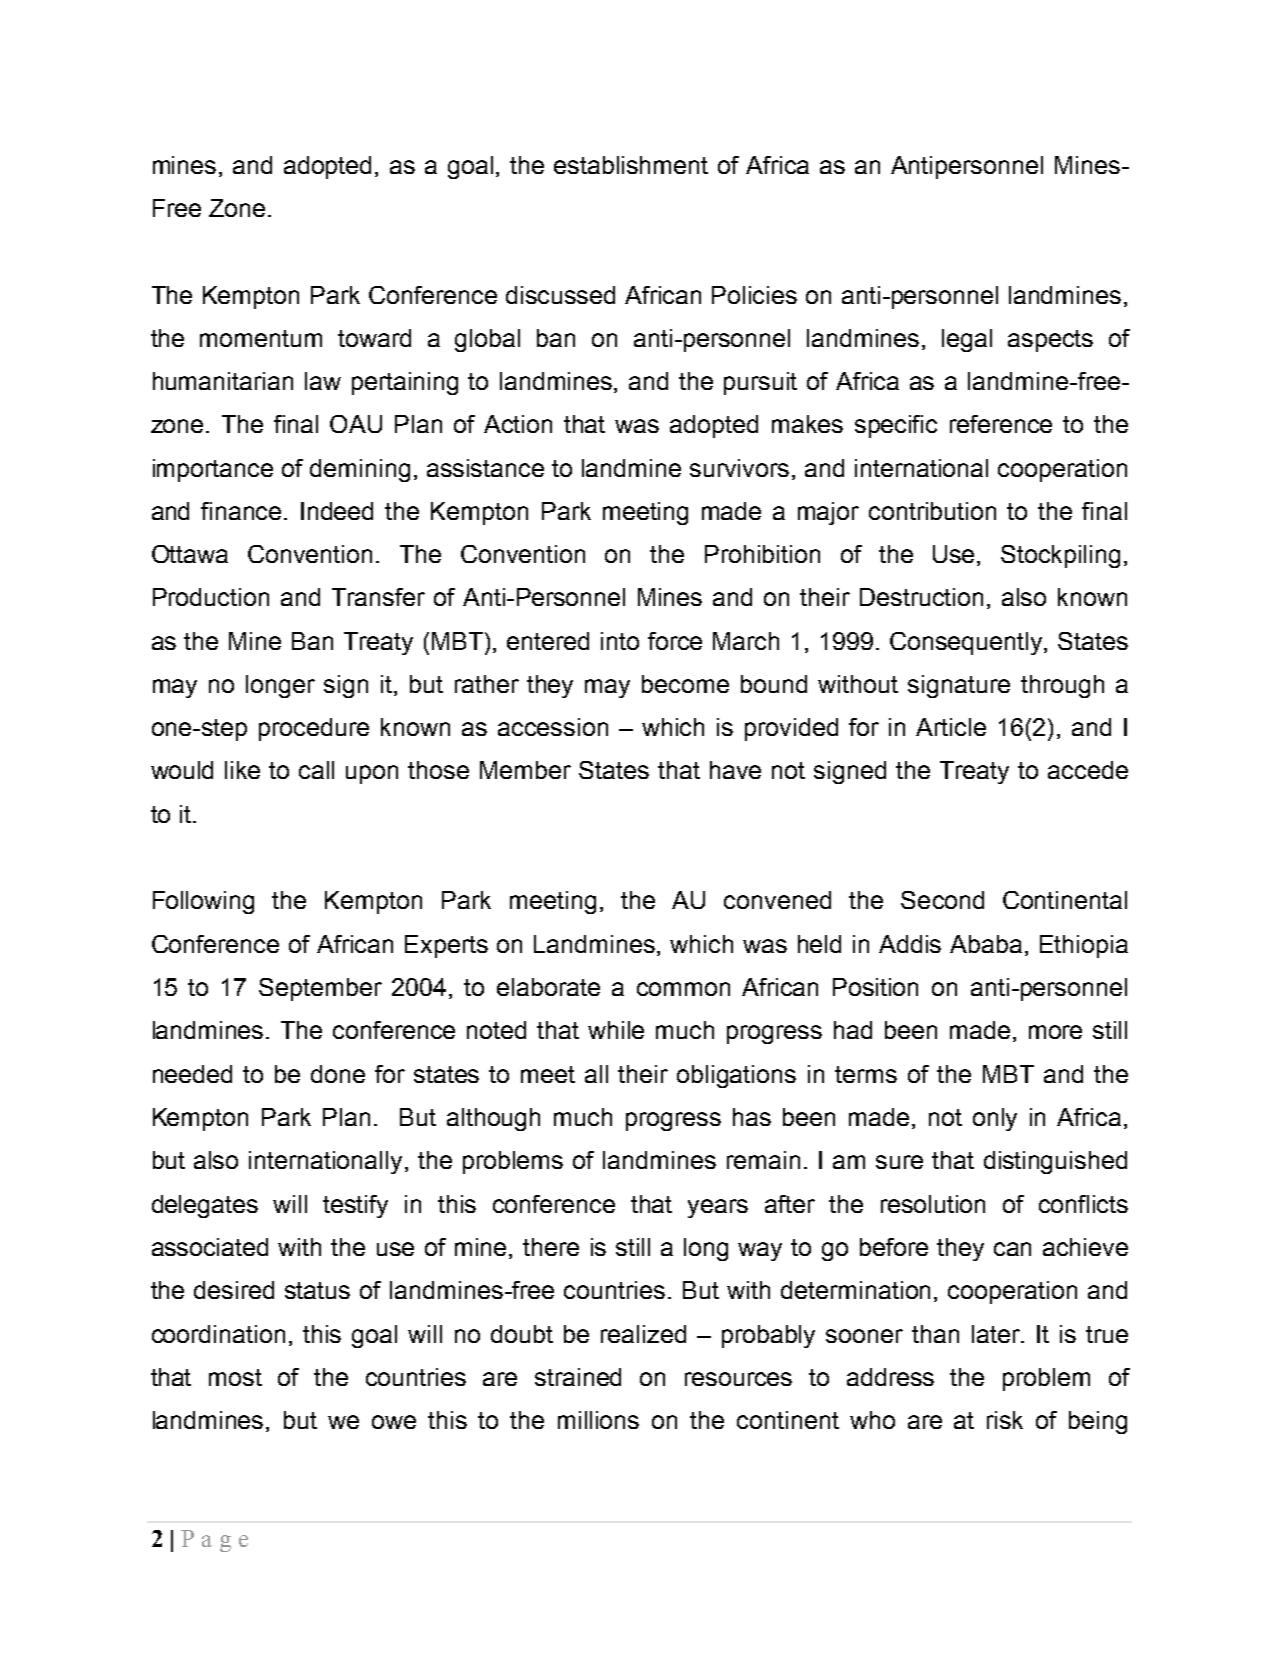 This page has width=1280, height=1656. I want to click on procedure, so click(314, 729).
